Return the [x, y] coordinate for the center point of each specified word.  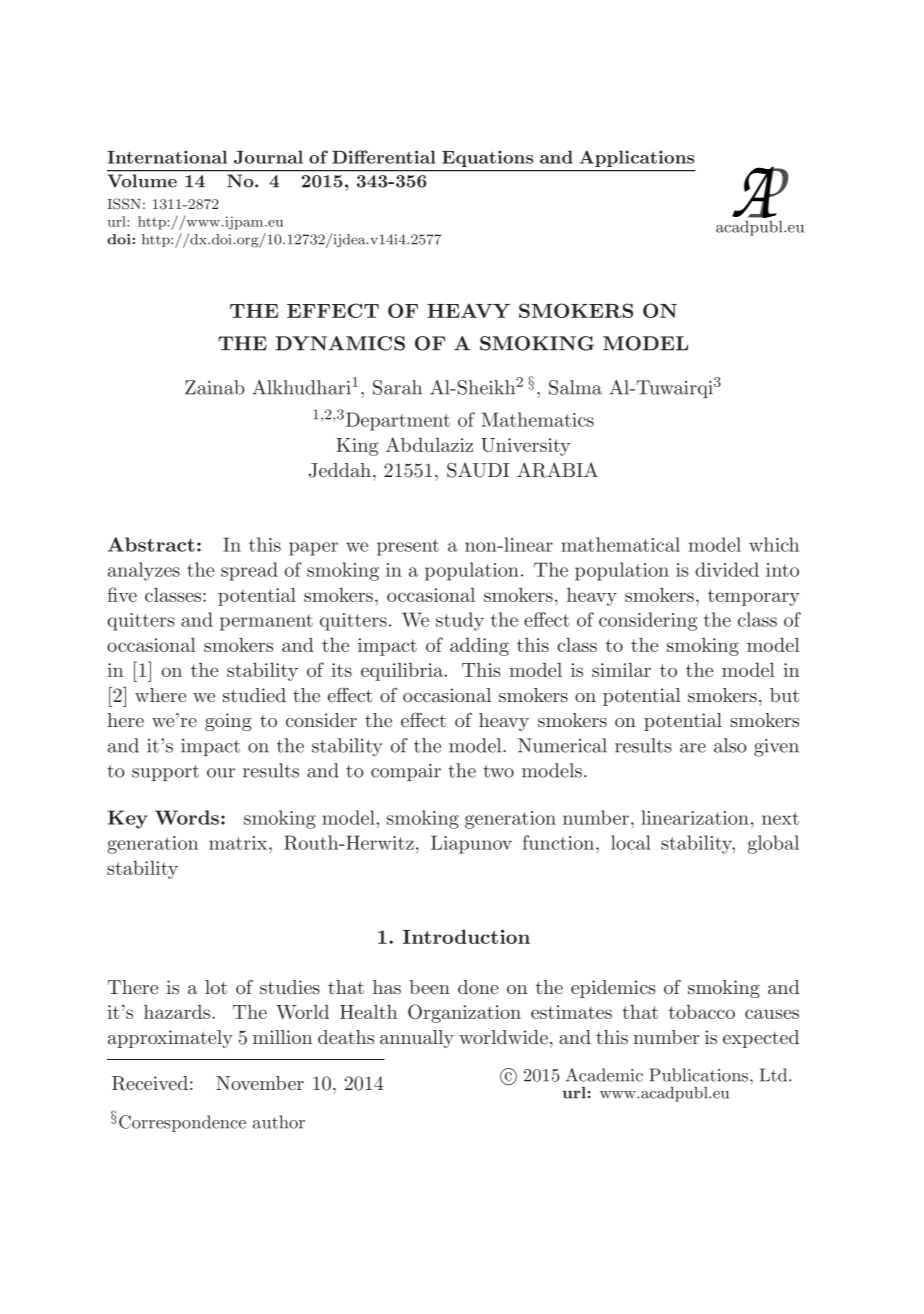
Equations [487, 159]
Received [150, 1083]
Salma [575, 387]
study [460, 621]
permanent [266, 622]
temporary [754, 597]
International [167, 157]
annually [417, 1039]
